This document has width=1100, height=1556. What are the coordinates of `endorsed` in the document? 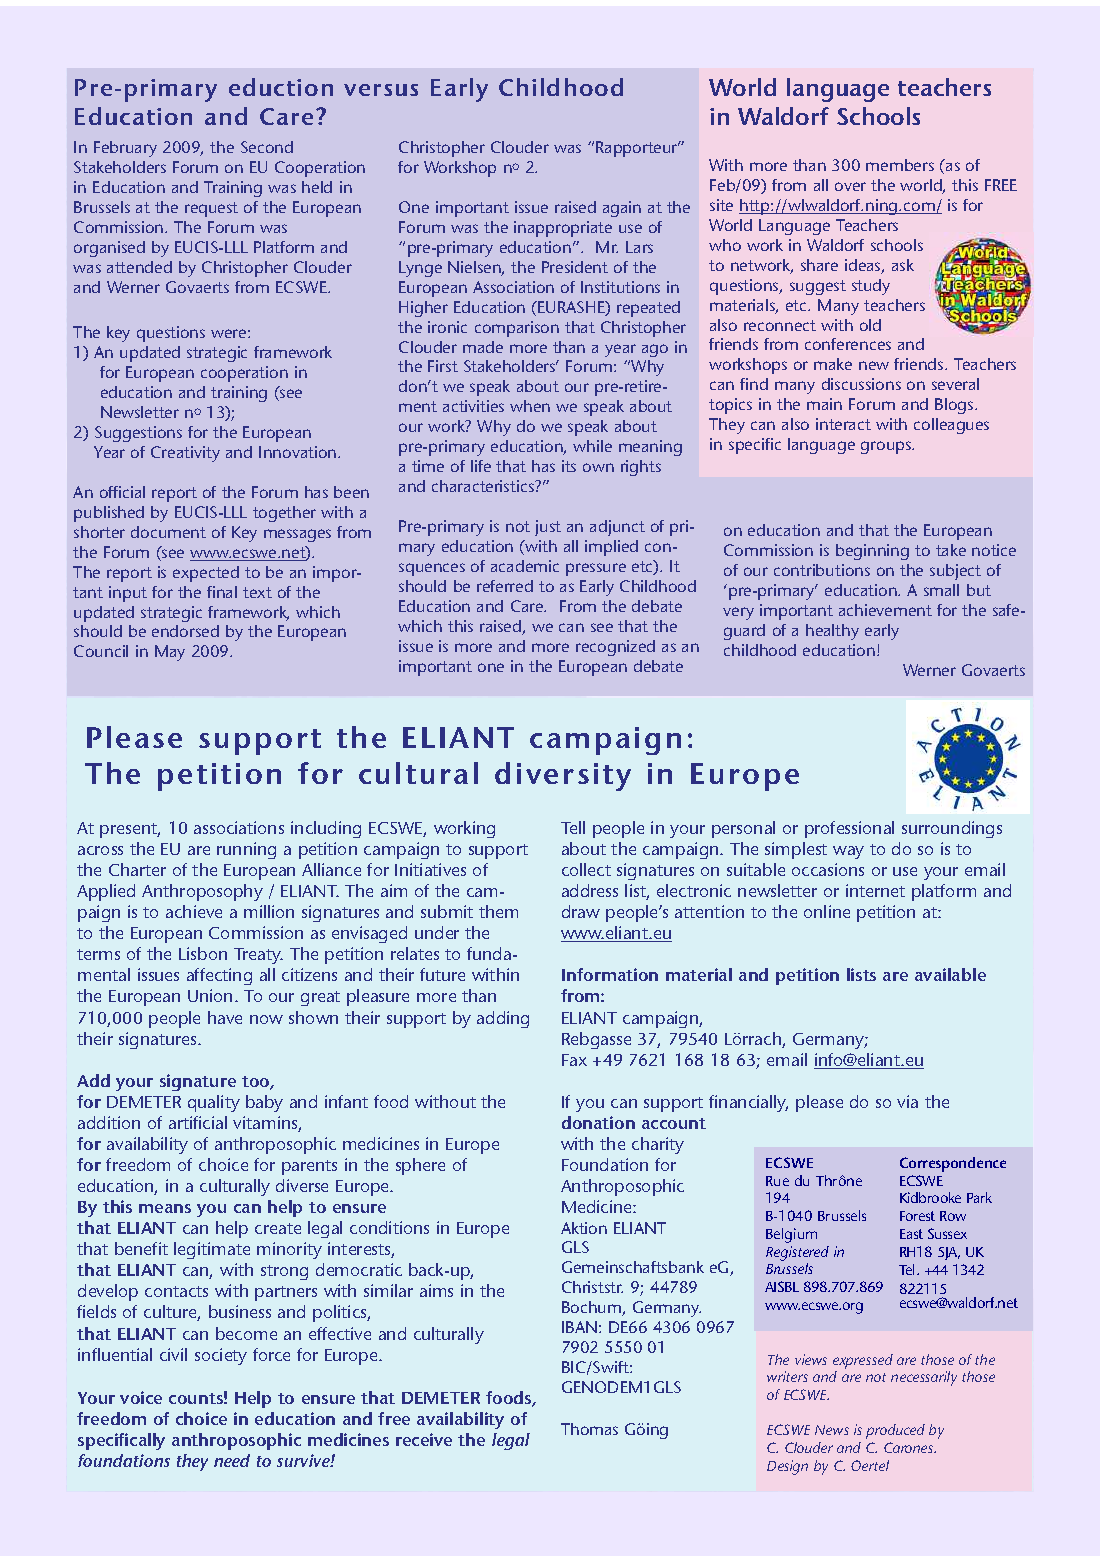 It's located at (185, 631).
